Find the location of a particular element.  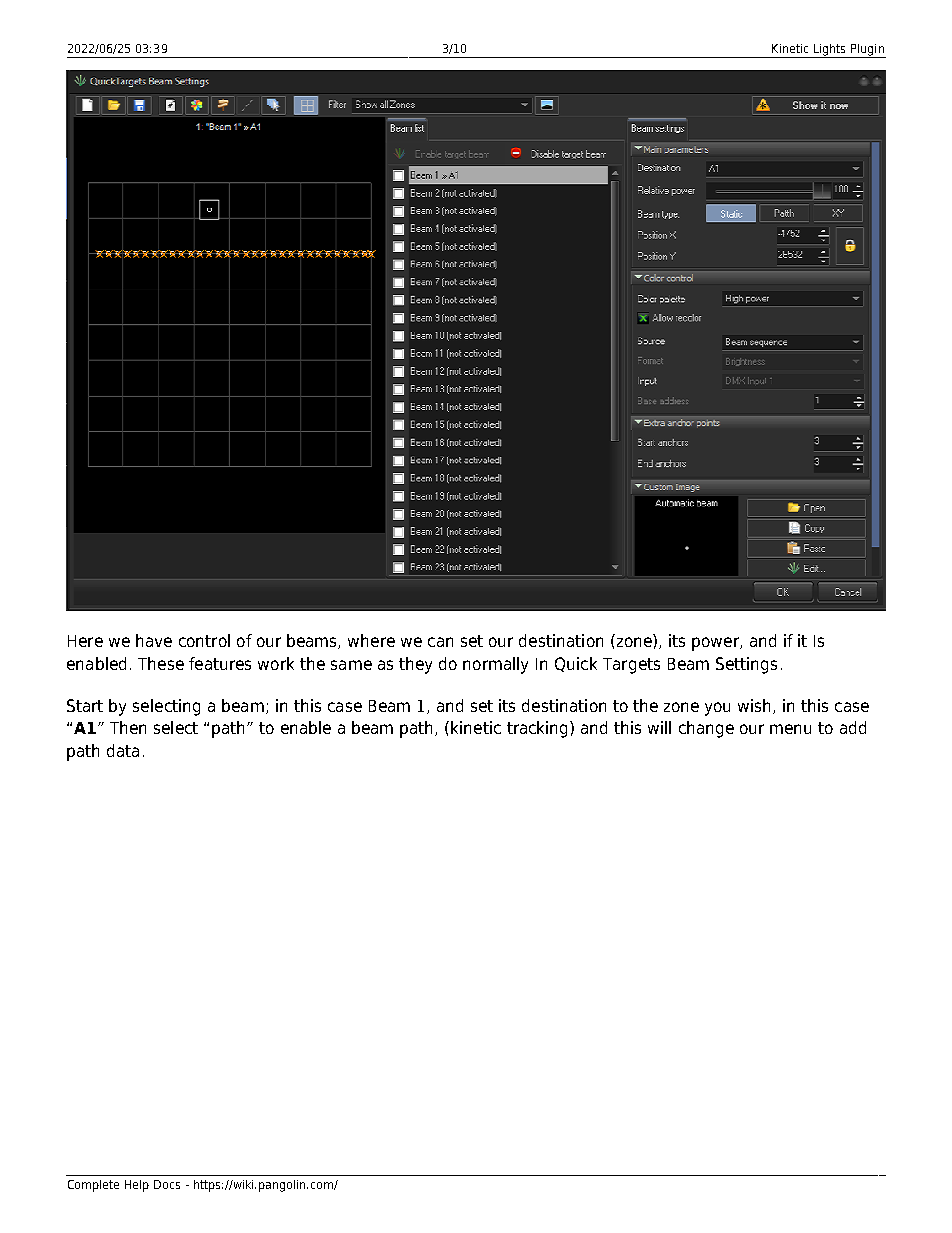

Settings is located at coordinates (746, 665).
